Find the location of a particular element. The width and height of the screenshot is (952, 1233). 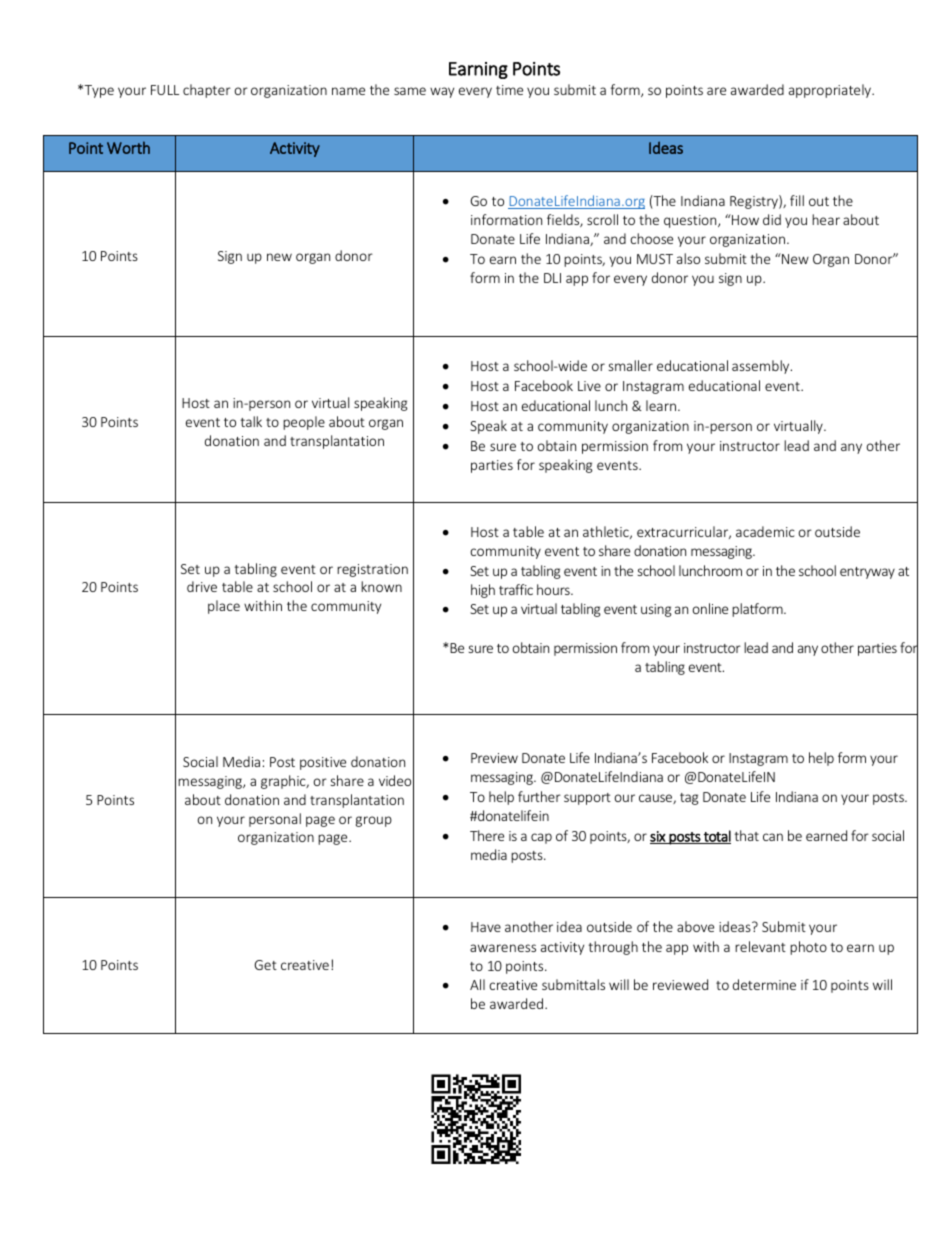

awareness is located at coordinates (503, 948).
